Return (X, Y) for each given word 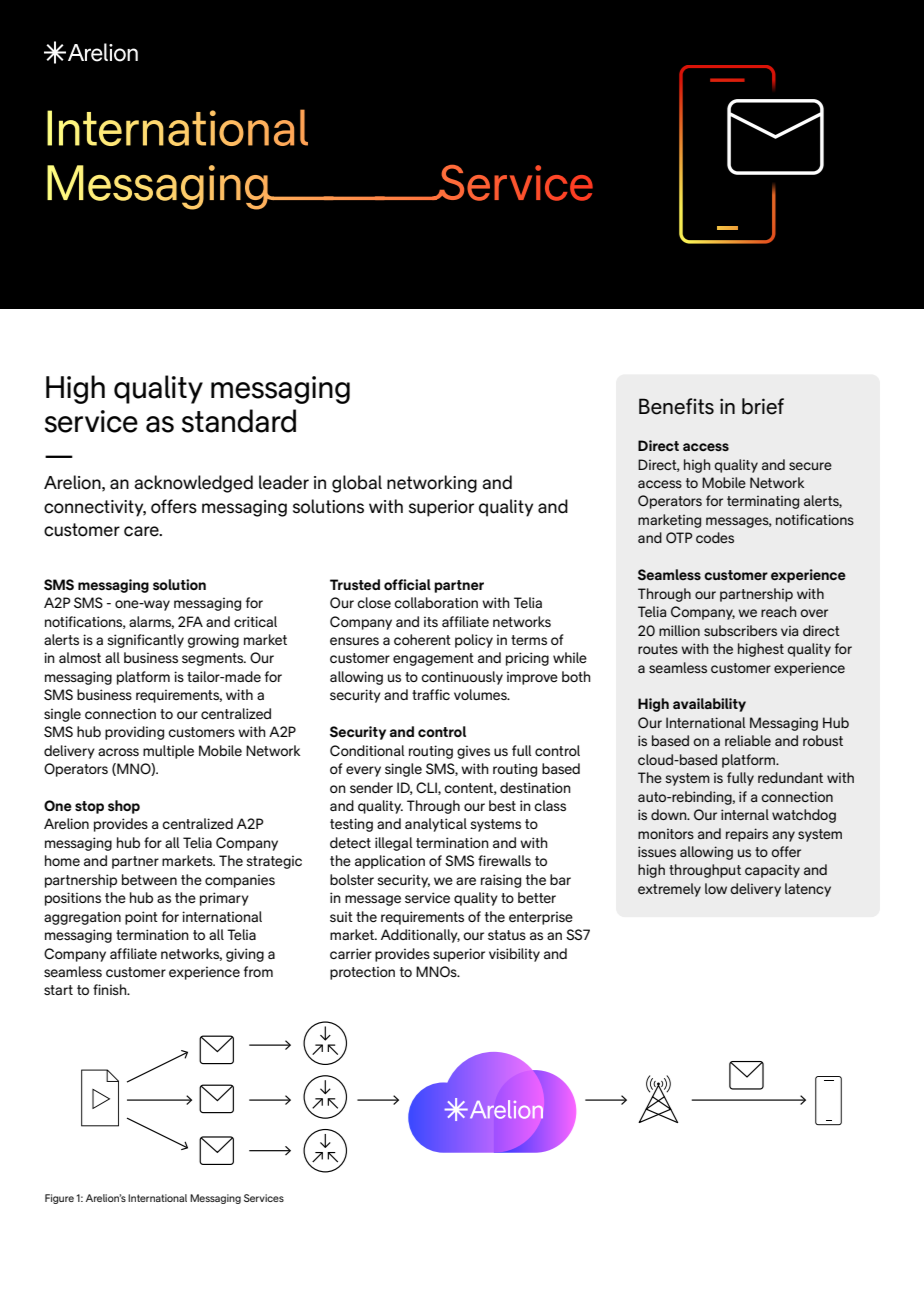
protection (362, 973)
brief (763, 406)
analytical (436, 825)
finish (111, 989)
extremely (669, 890)
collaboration (436, 602)
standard (239, 421)
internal (745, 814)
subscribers (740, 630)
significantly (145, 641)
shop (124, 807)
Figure (59, 1199)
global (357, 484)
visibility (514, 955)
